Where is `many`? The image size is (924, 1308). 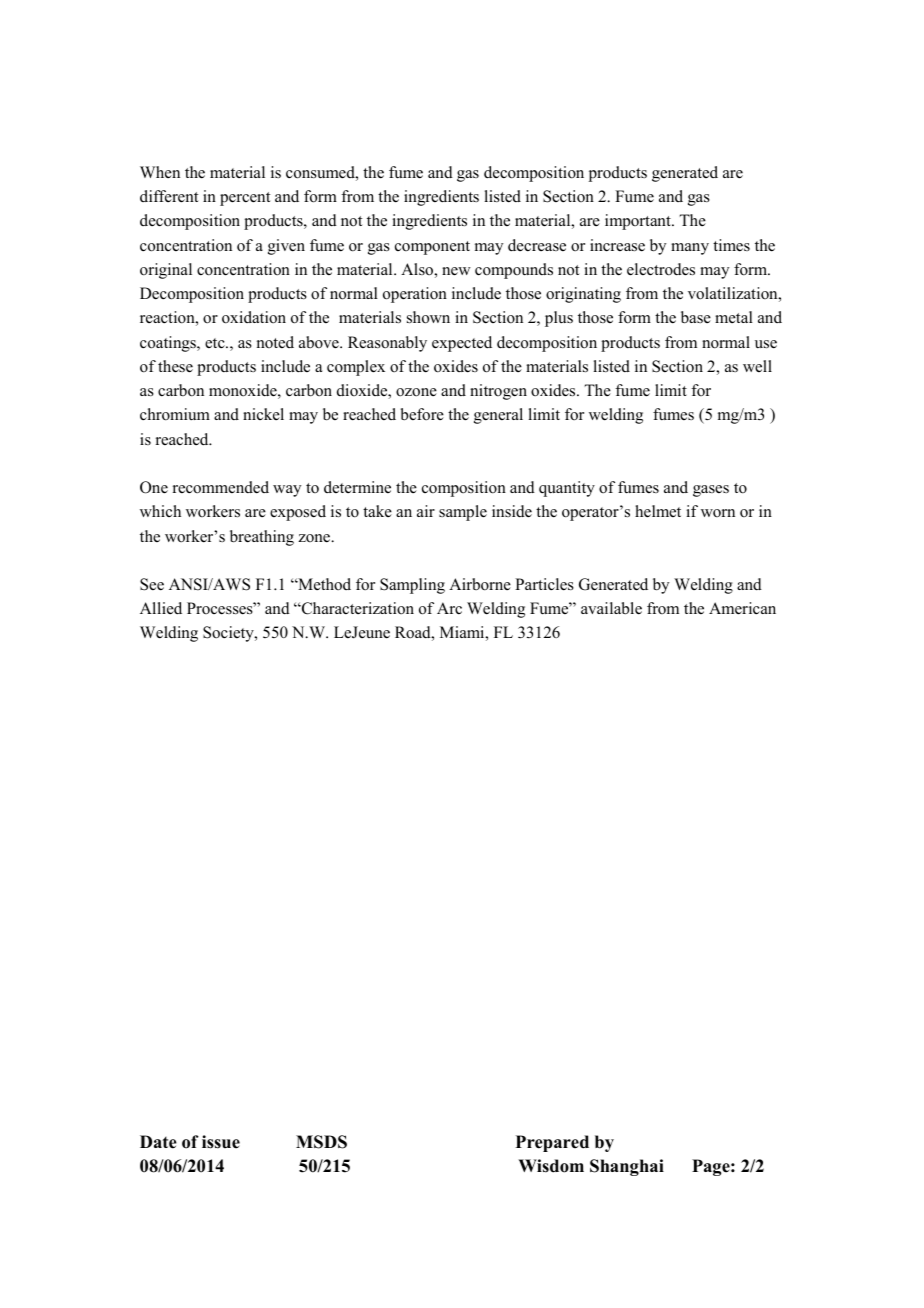
many is located at coordinates (690, 249).
